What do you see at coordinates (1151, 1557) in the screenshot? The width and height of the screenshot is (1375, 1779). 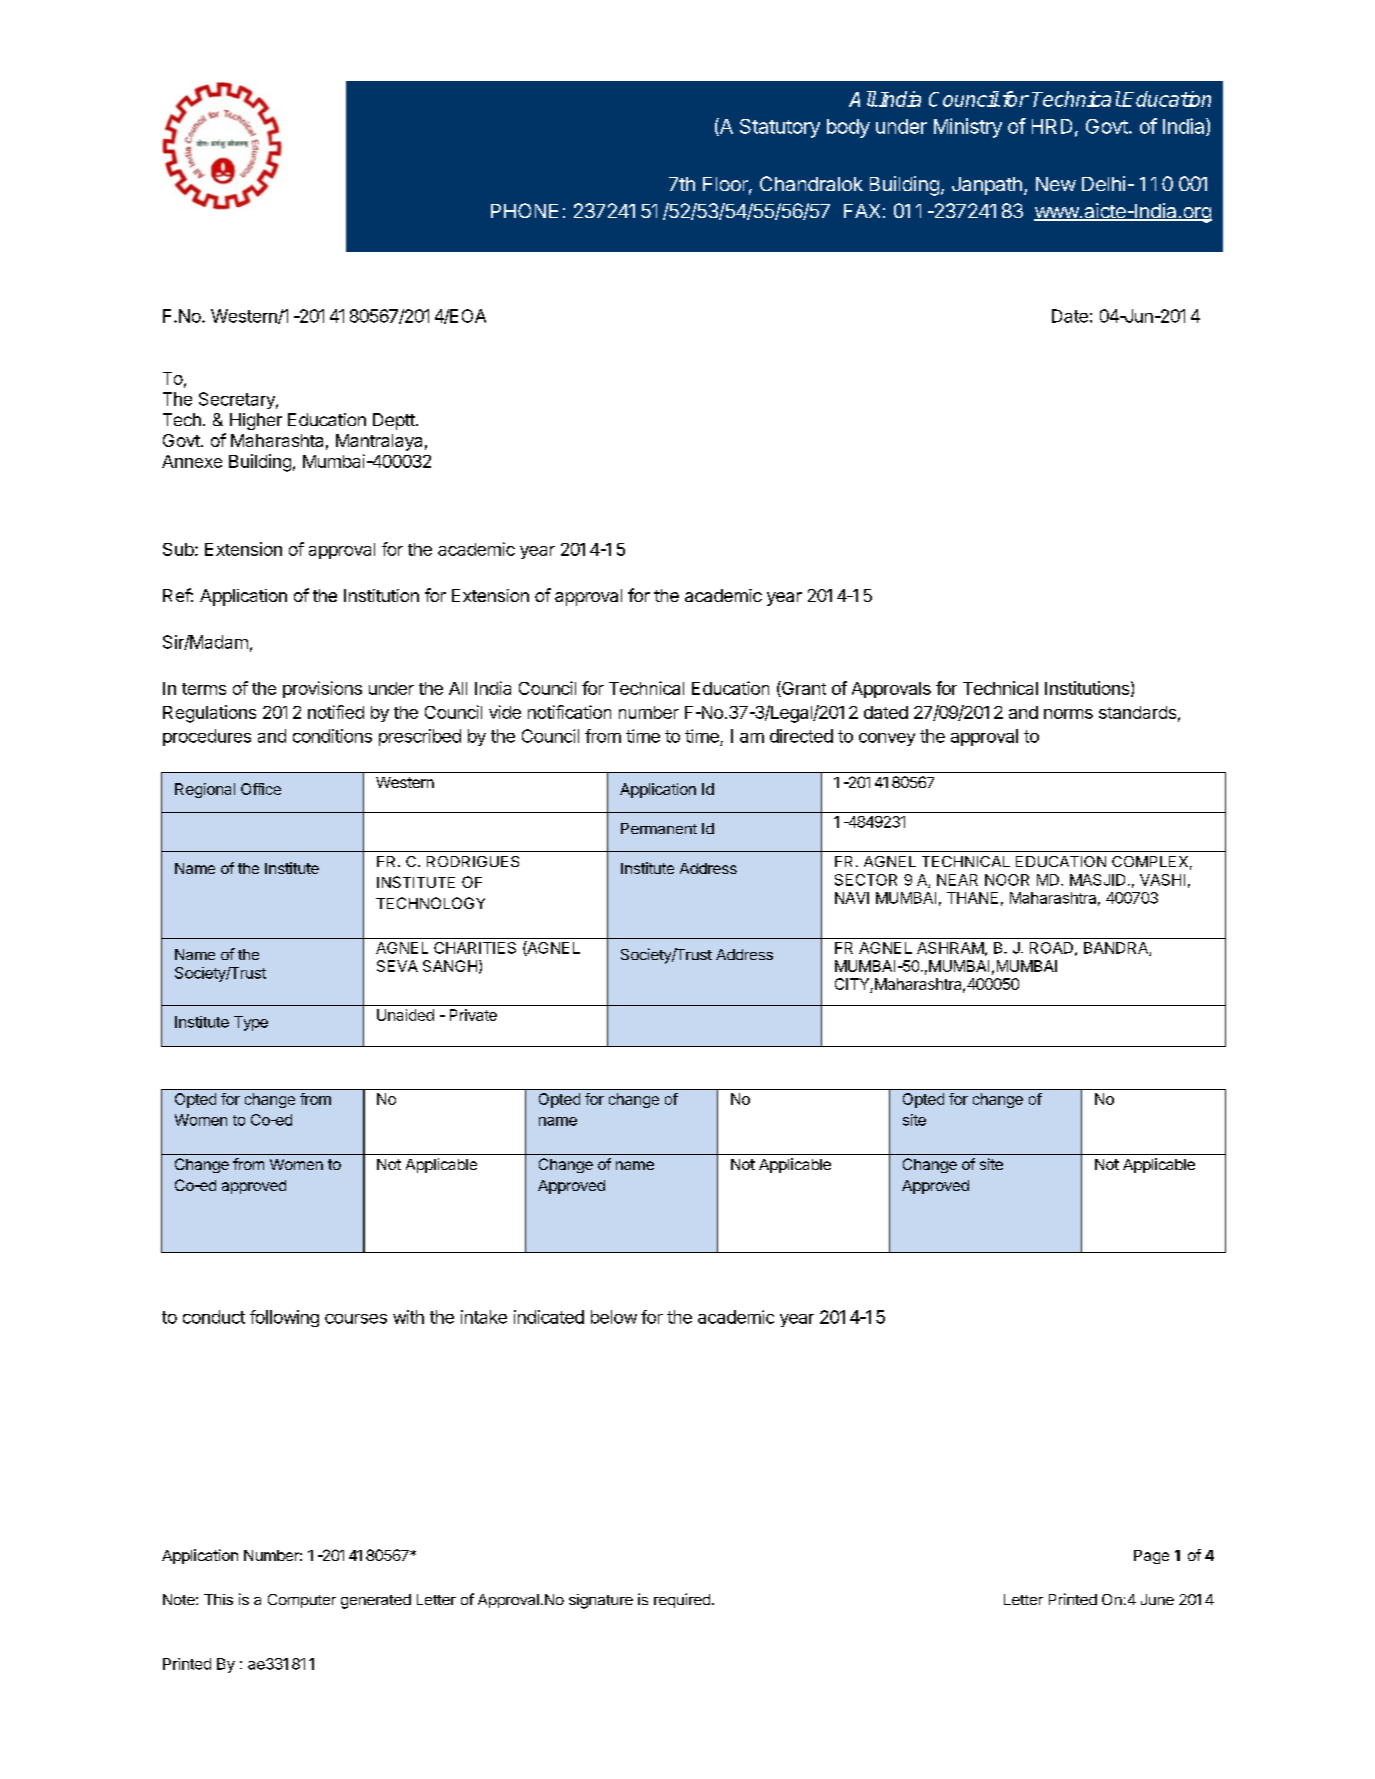 I see `Page` at bounding box center [1151, 1557].
